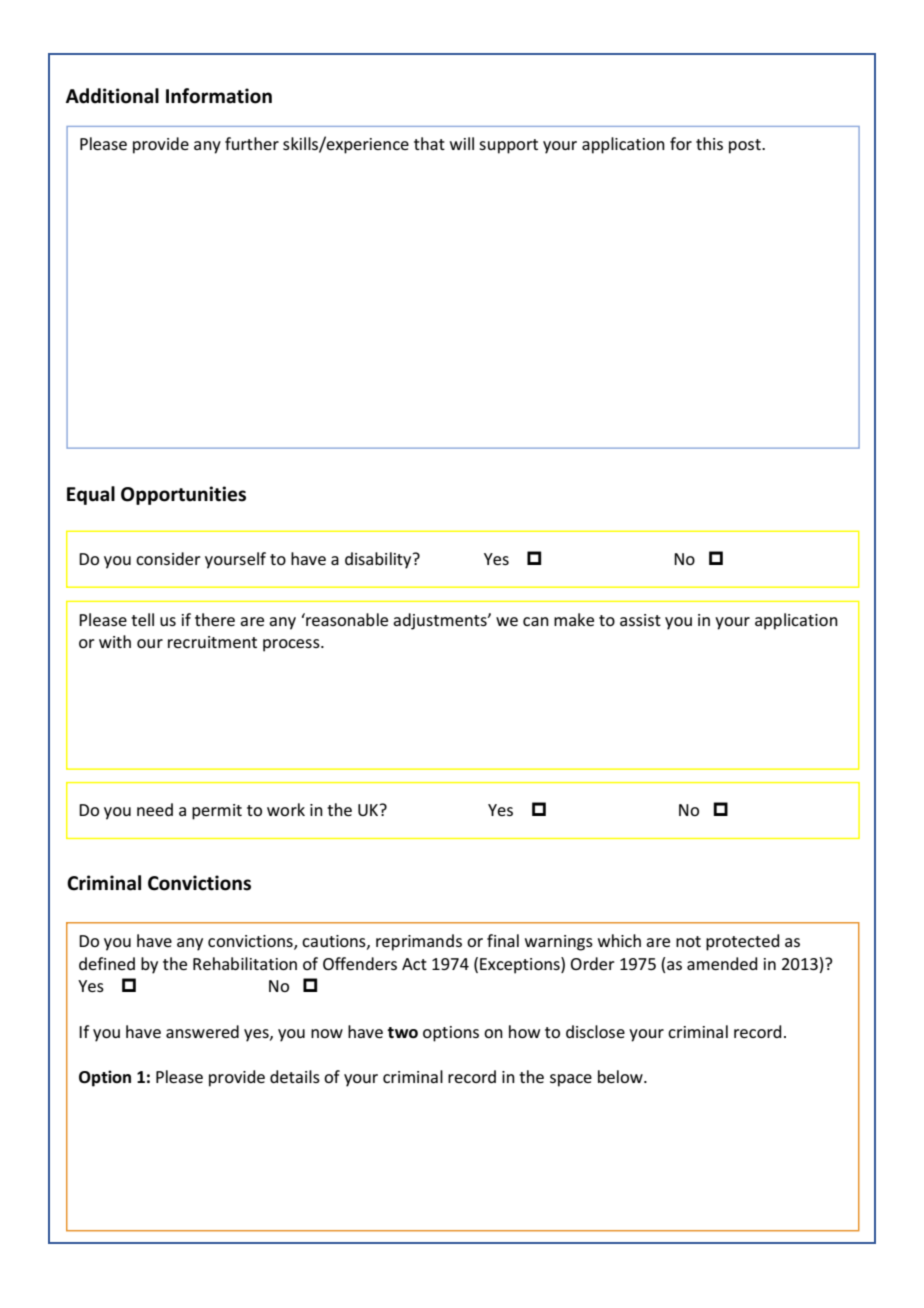 The image size is (924, 1308). What do you see at coordinates (621, 1076) in the screenshot?
I see `below` at bounding box center [621, 1076].
